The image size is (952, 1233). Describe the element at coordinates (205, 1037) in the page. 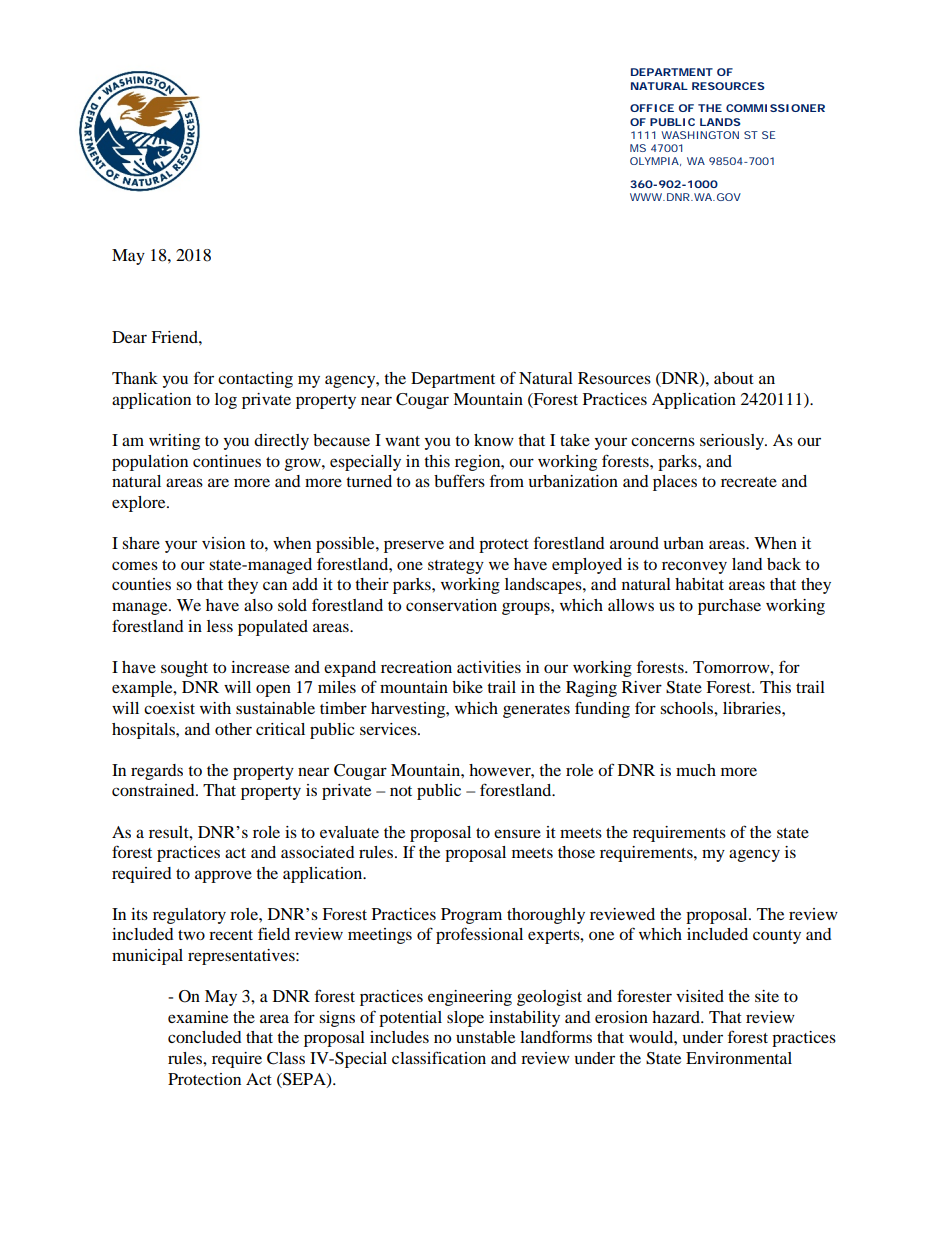

I see `concluded` at that location.
